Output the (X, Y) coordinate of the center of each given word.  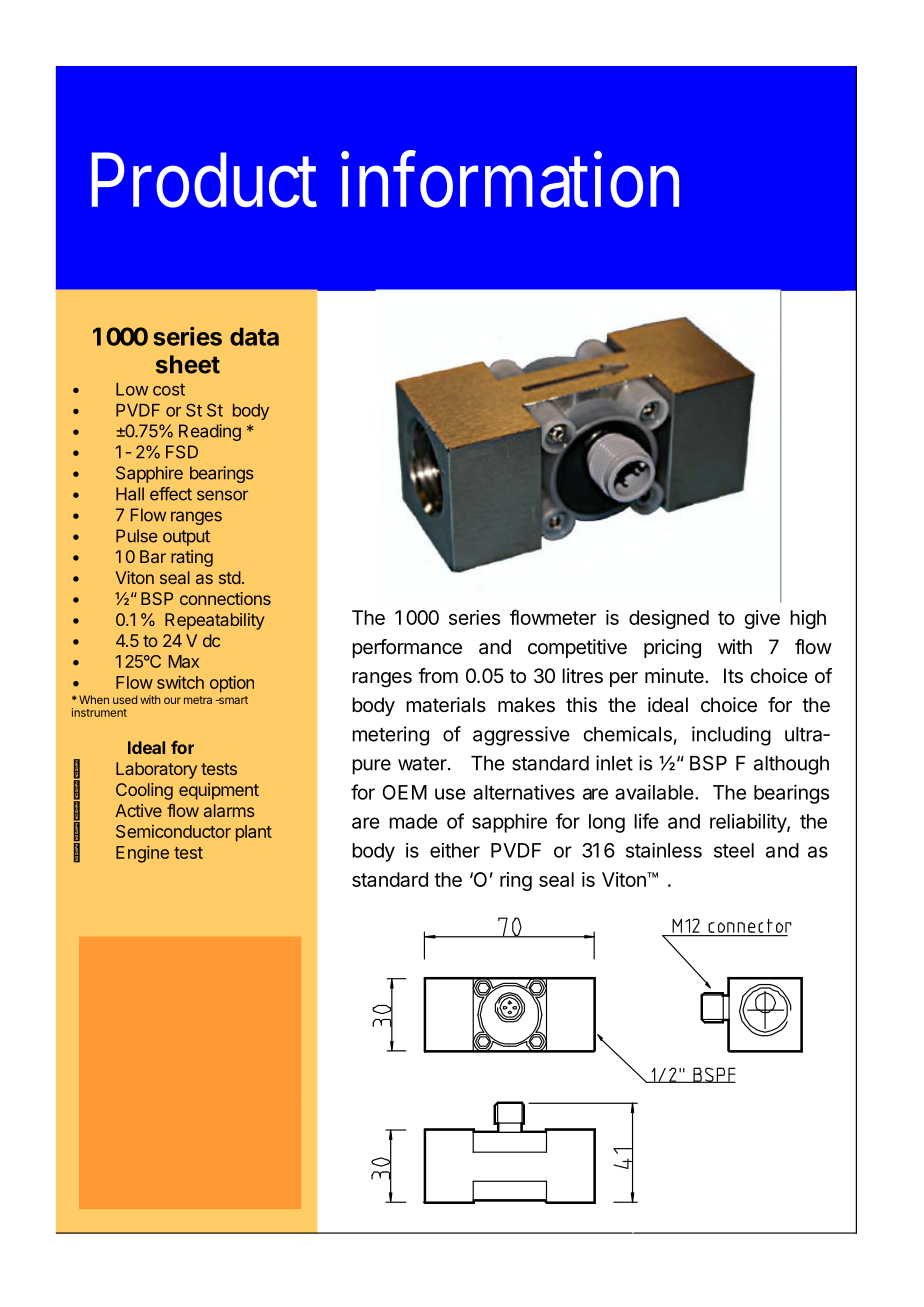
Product (204, 180)
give (762, 619)
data (254, 336)
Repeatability (215, 621)
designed (669, 619)
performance (407, 648)
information (510, 179)
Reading (210, 432)
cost (169, 389)
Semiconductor (173, 831)
